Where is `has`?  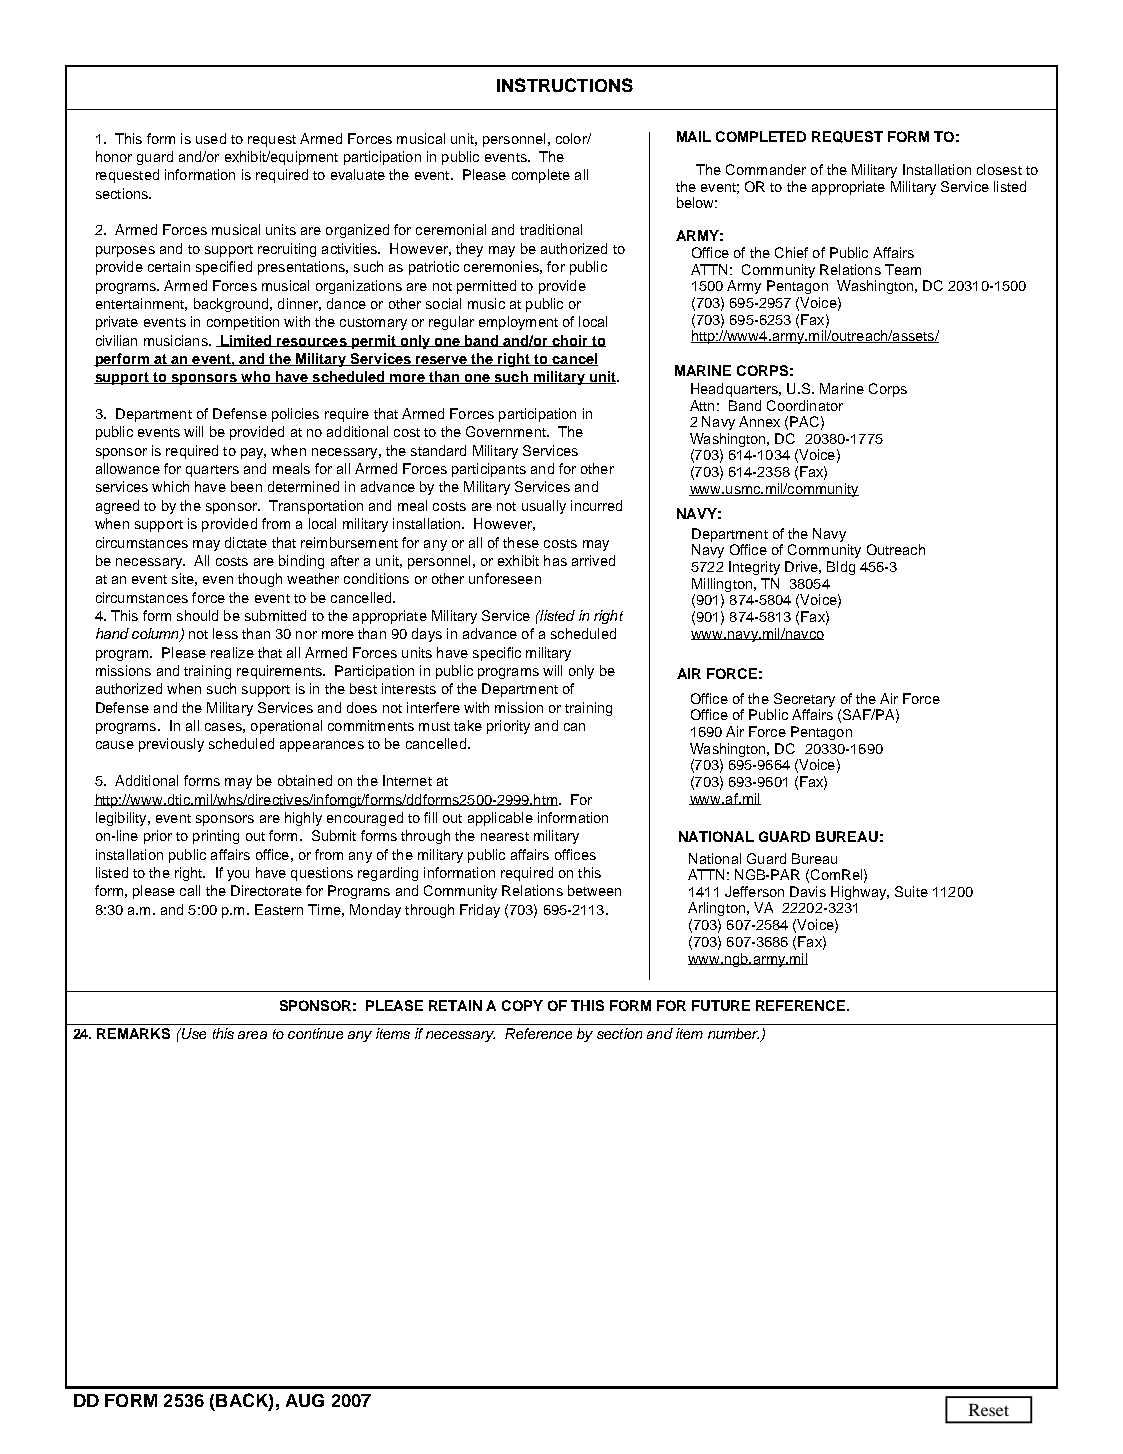
has is located at coordinates (555, 560).
